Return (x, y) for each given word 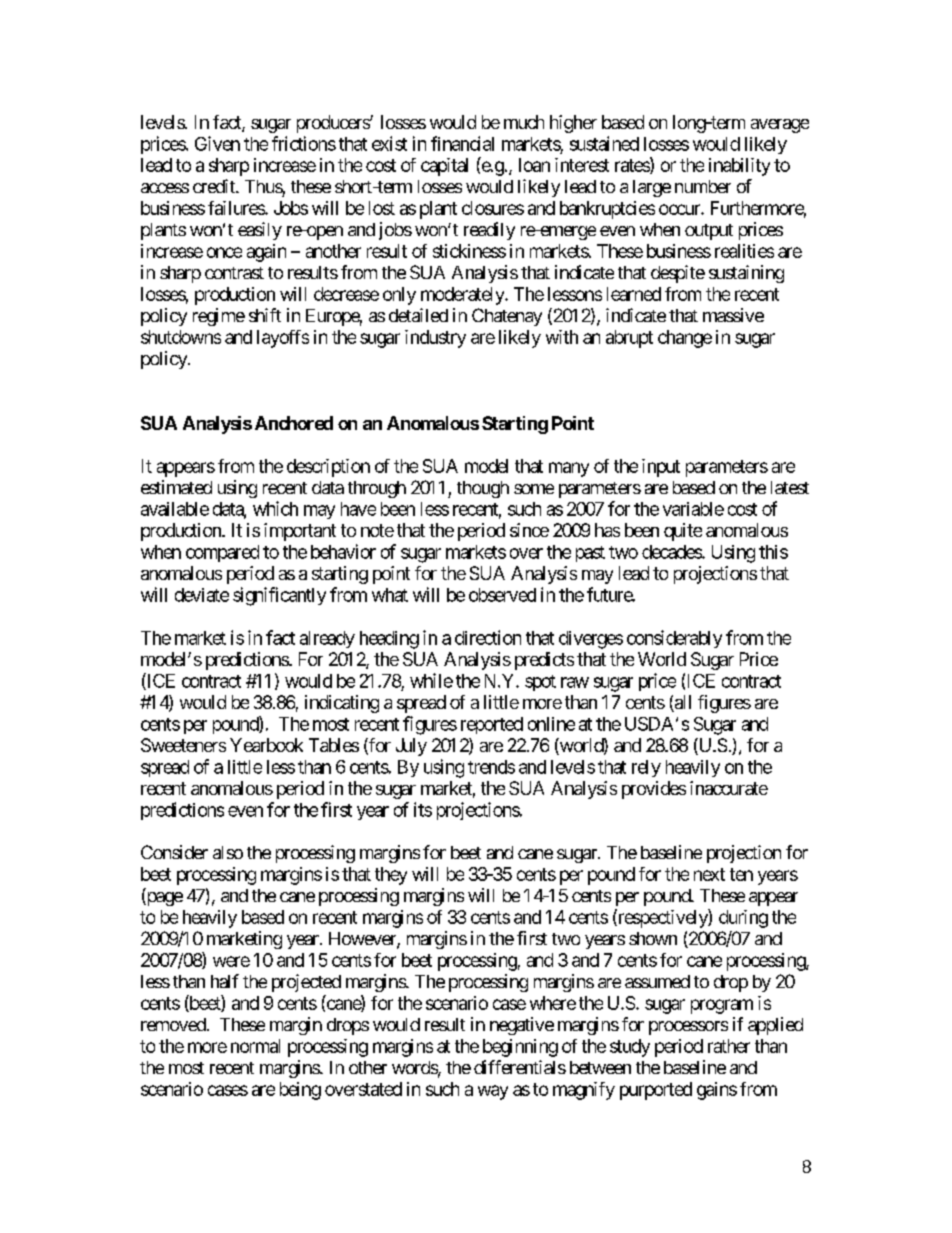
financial (462, 143)
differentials (520, 1067)
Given (217, 143)
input (661, 468)
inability (739, 167)
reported (492, 725)
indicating (342, 704)
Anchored (294, 423)
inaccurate (729, 788)
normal (255, 1046)
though (483, 489)
